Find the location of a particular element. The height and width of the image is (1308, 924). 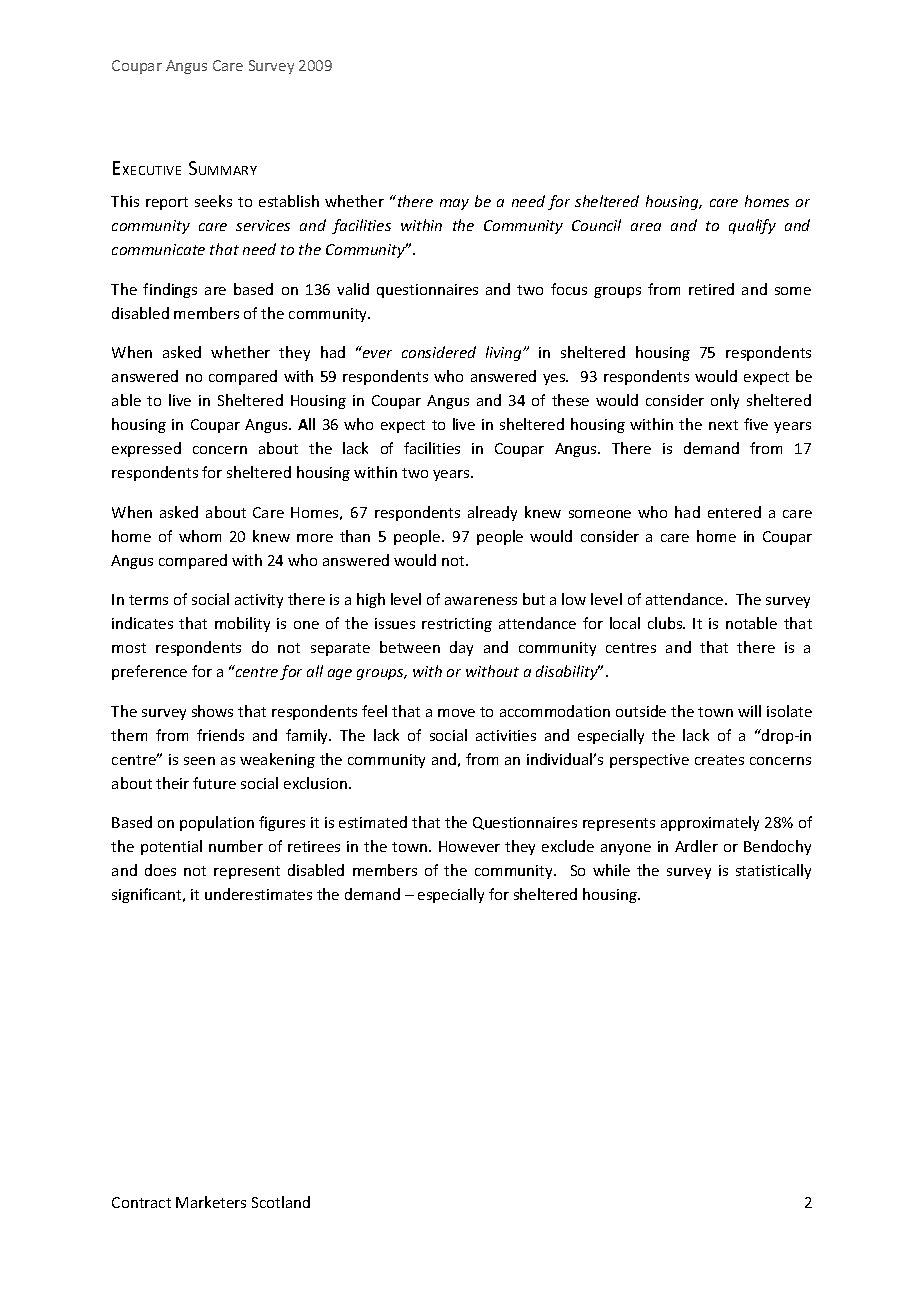

already is located at coordinates (492, 513).
